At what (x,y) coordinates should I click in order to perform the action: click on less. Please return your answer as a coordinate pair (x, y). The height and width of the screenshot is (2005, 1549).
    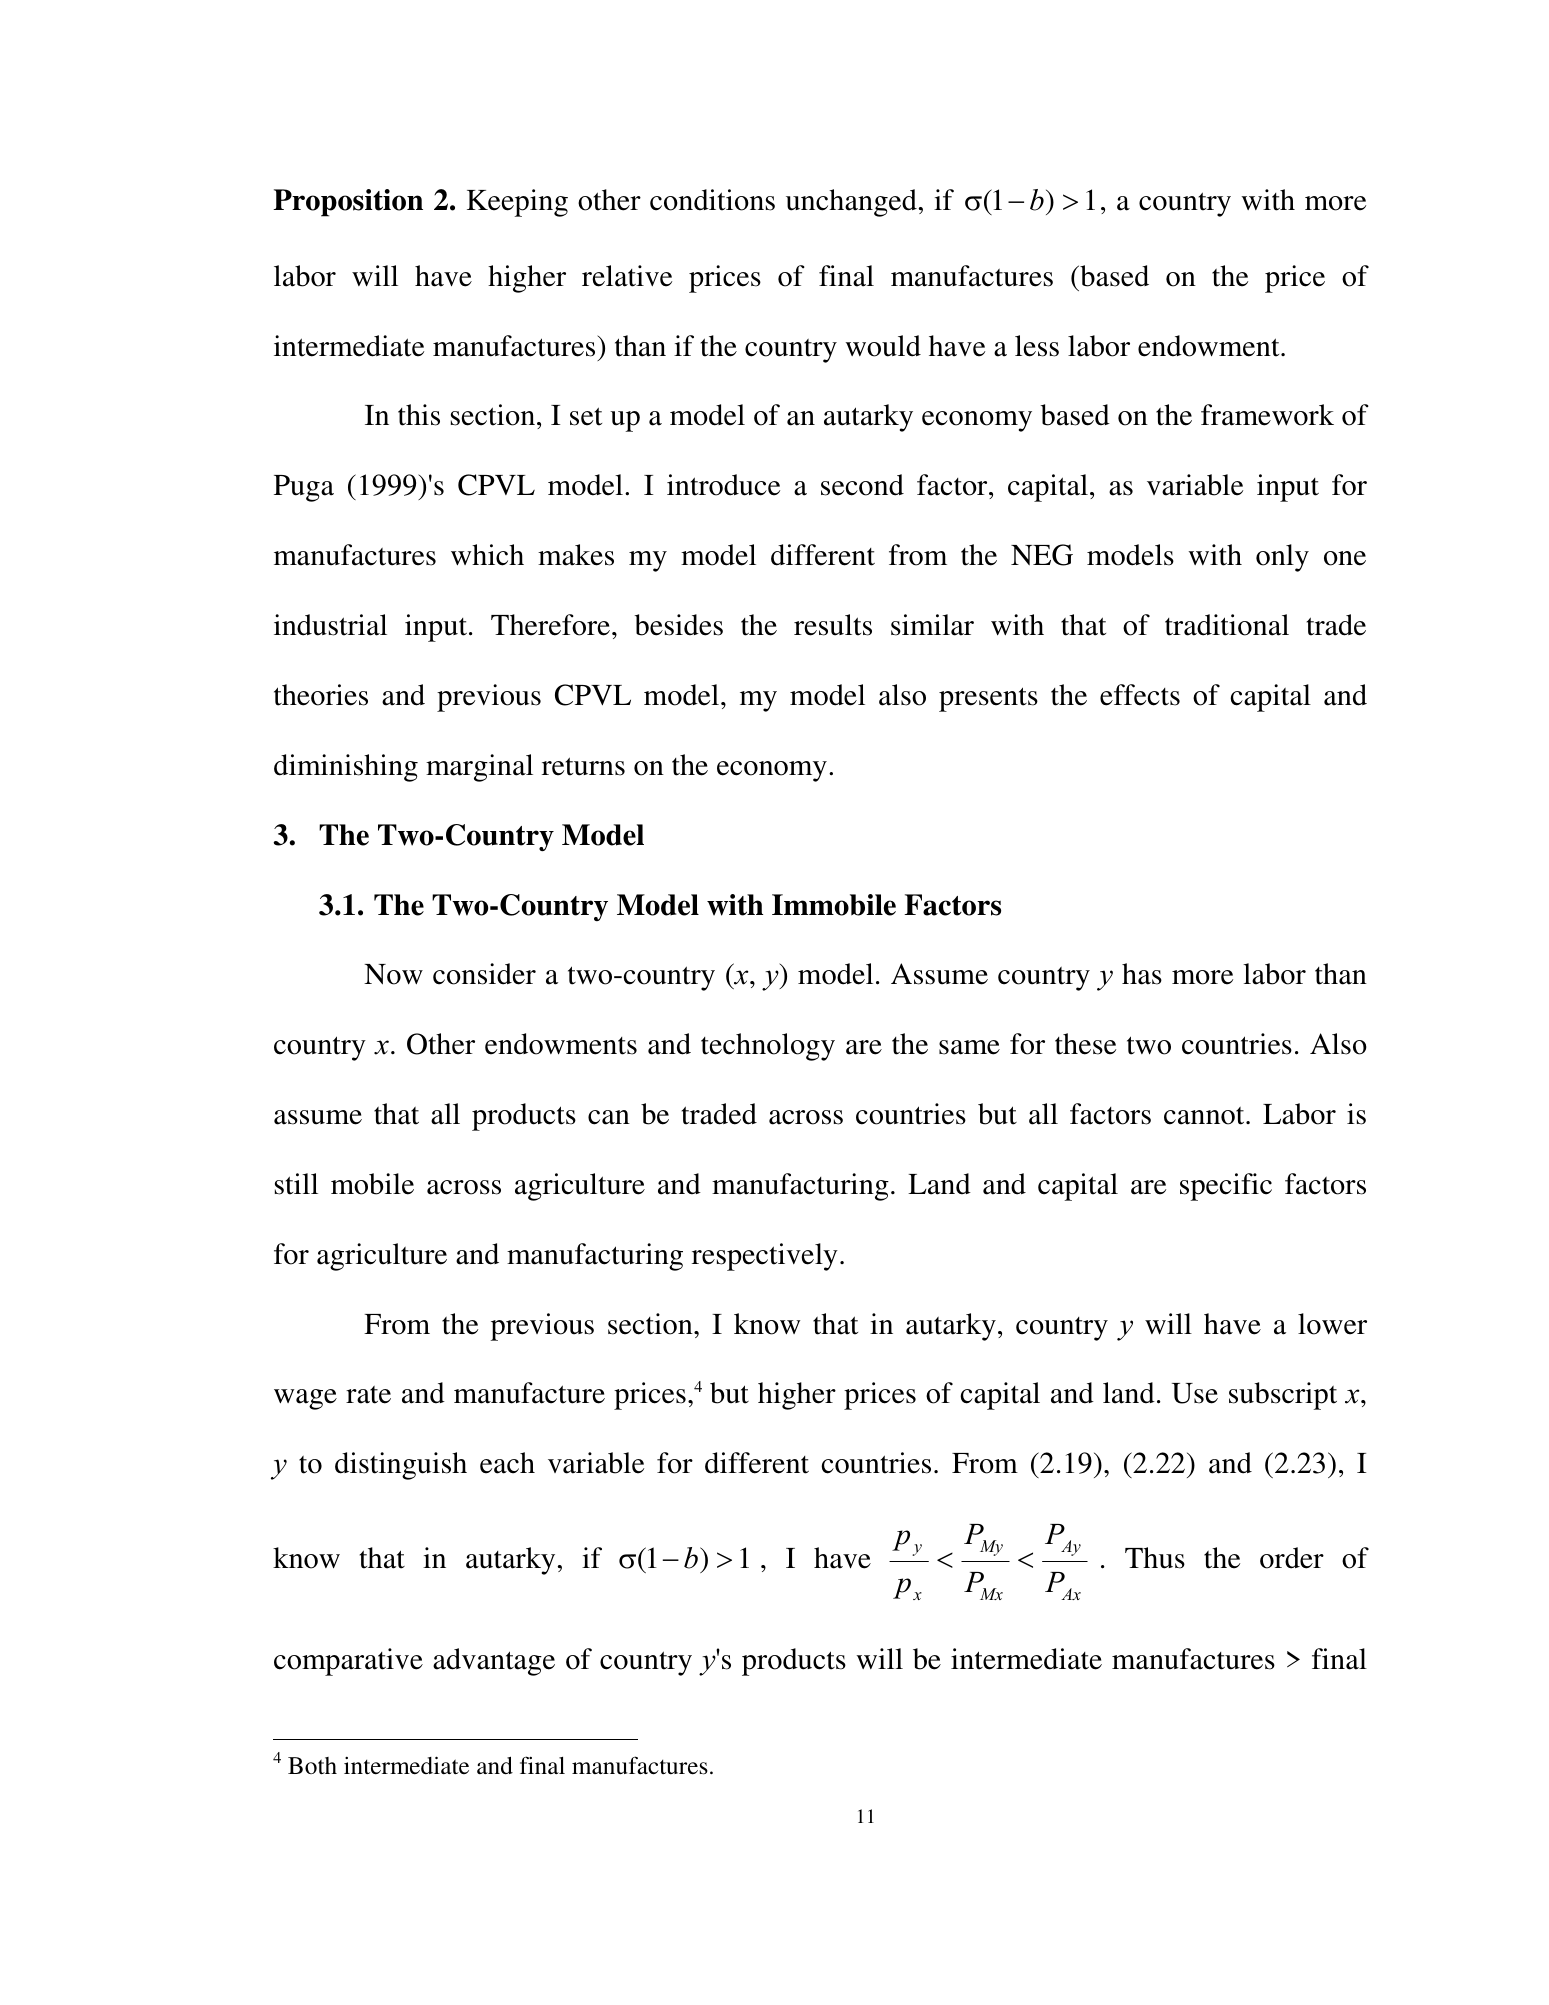
    Looking at the image, I should click on (1037, 346).
